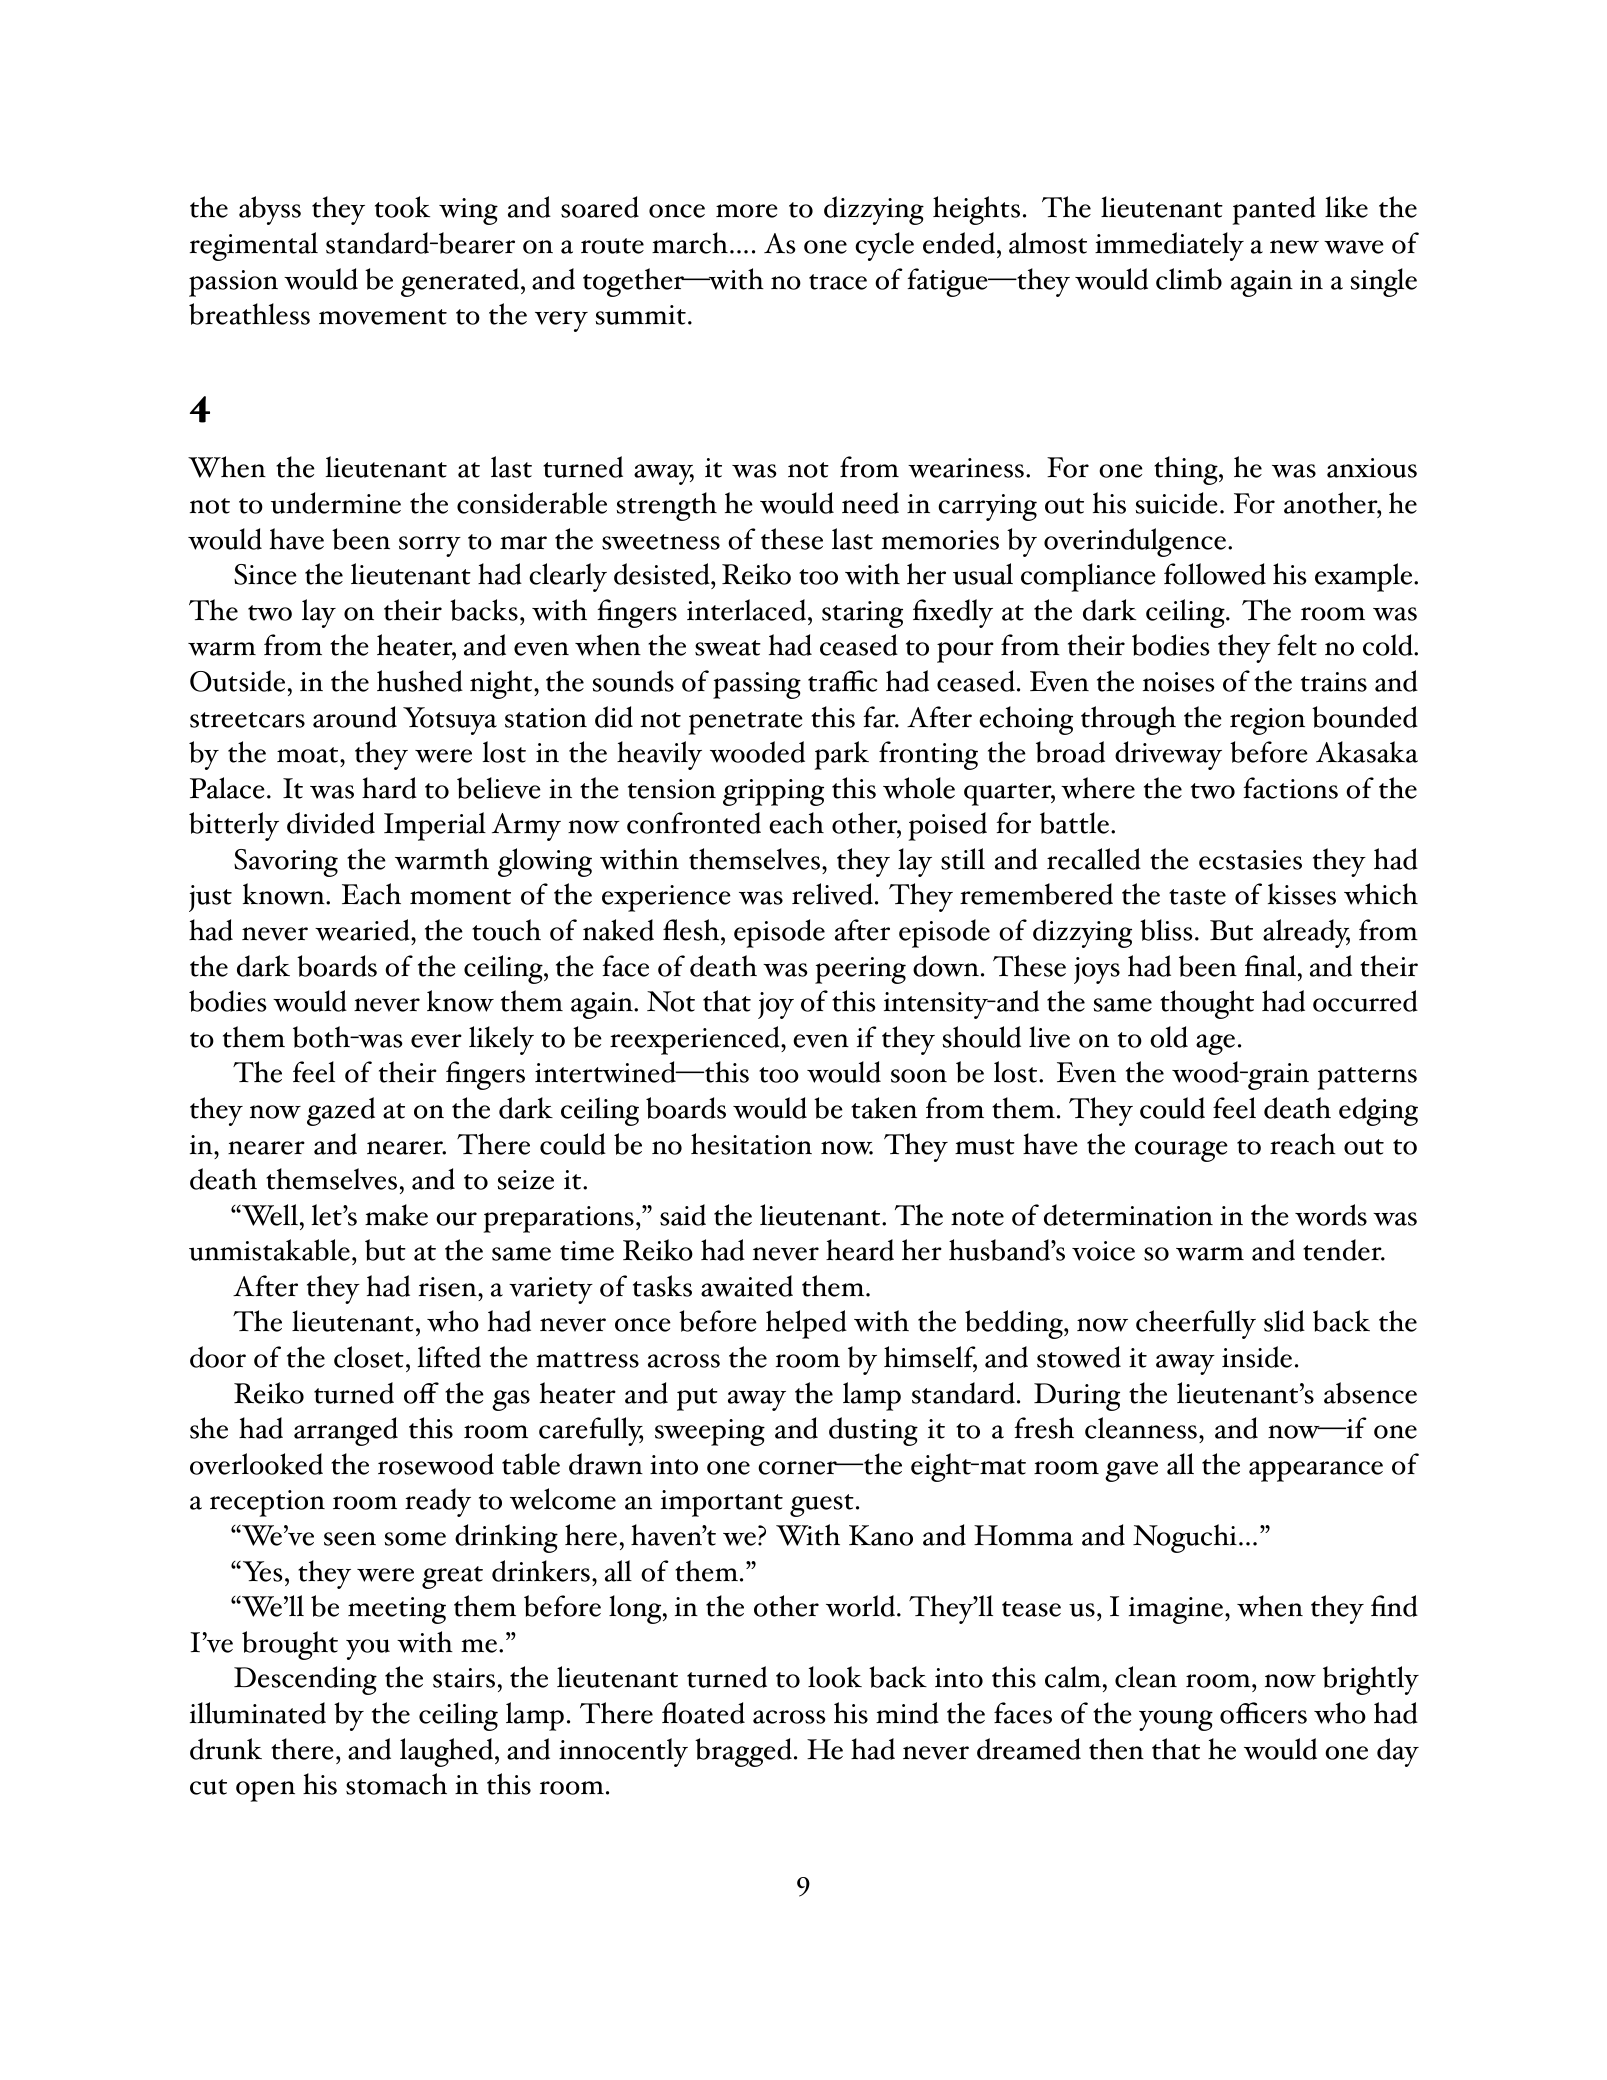  What do you see at coordinates (1343, 1250) in the page?
I see `tender` at bounding box center [1343, 1250].
